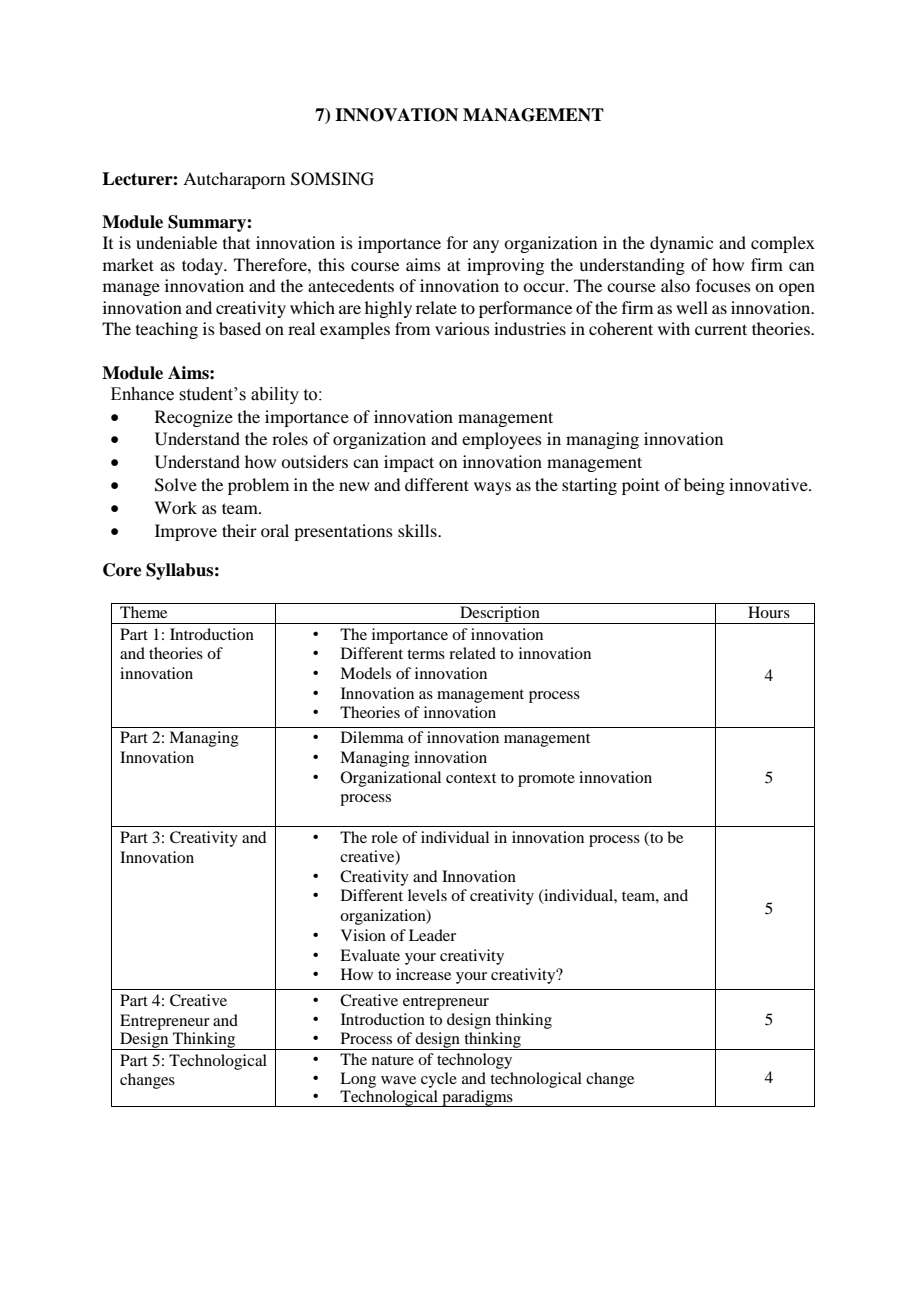 The height and width of the screenshot is (1307, 924). Describe the element at coordinates (471, 778) in the screenshot. I see `context` at that location.
